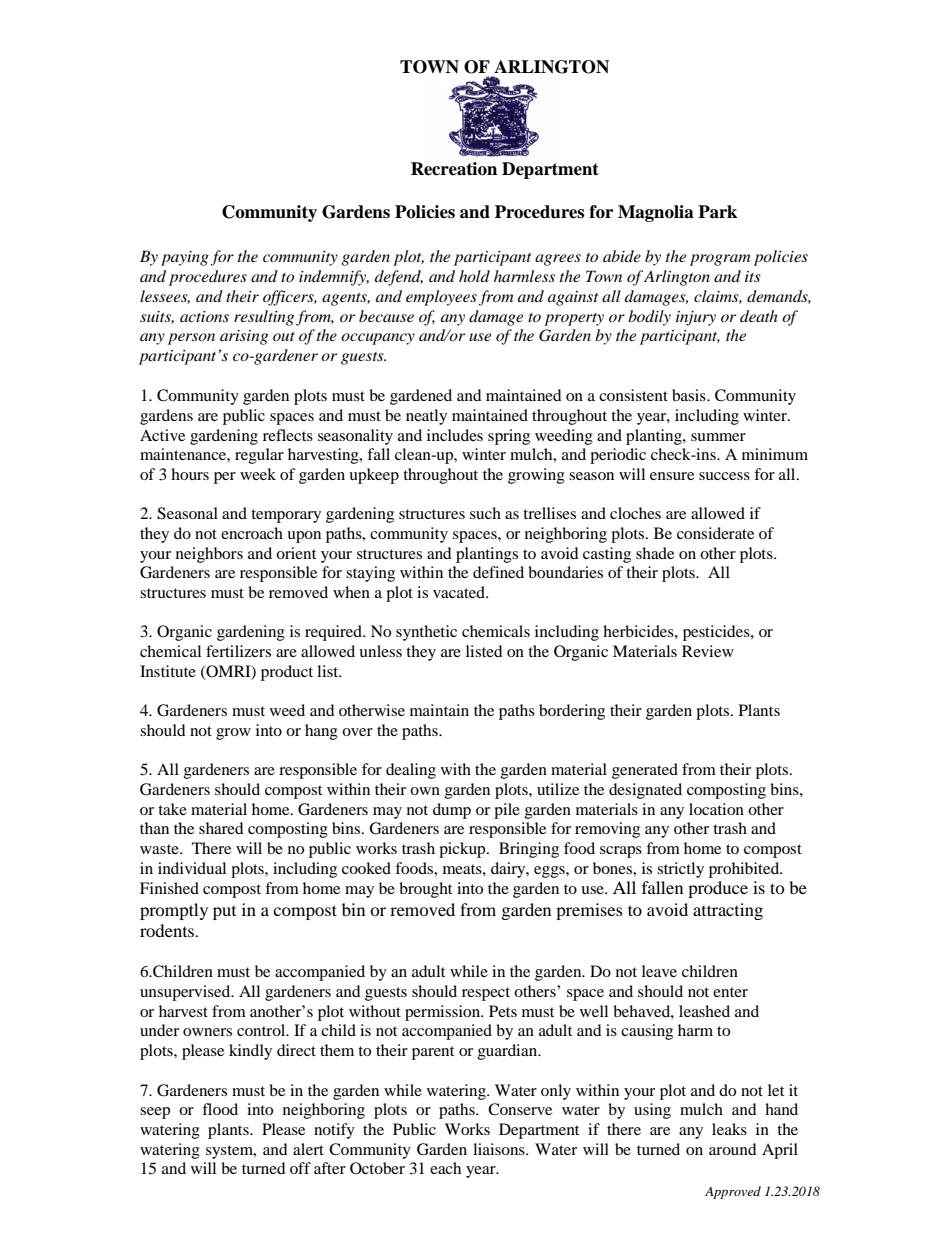 This page has height=1233, width=952. Describe the element at coordinates (454, 169) in the page. I see `Recreation` at that location.
